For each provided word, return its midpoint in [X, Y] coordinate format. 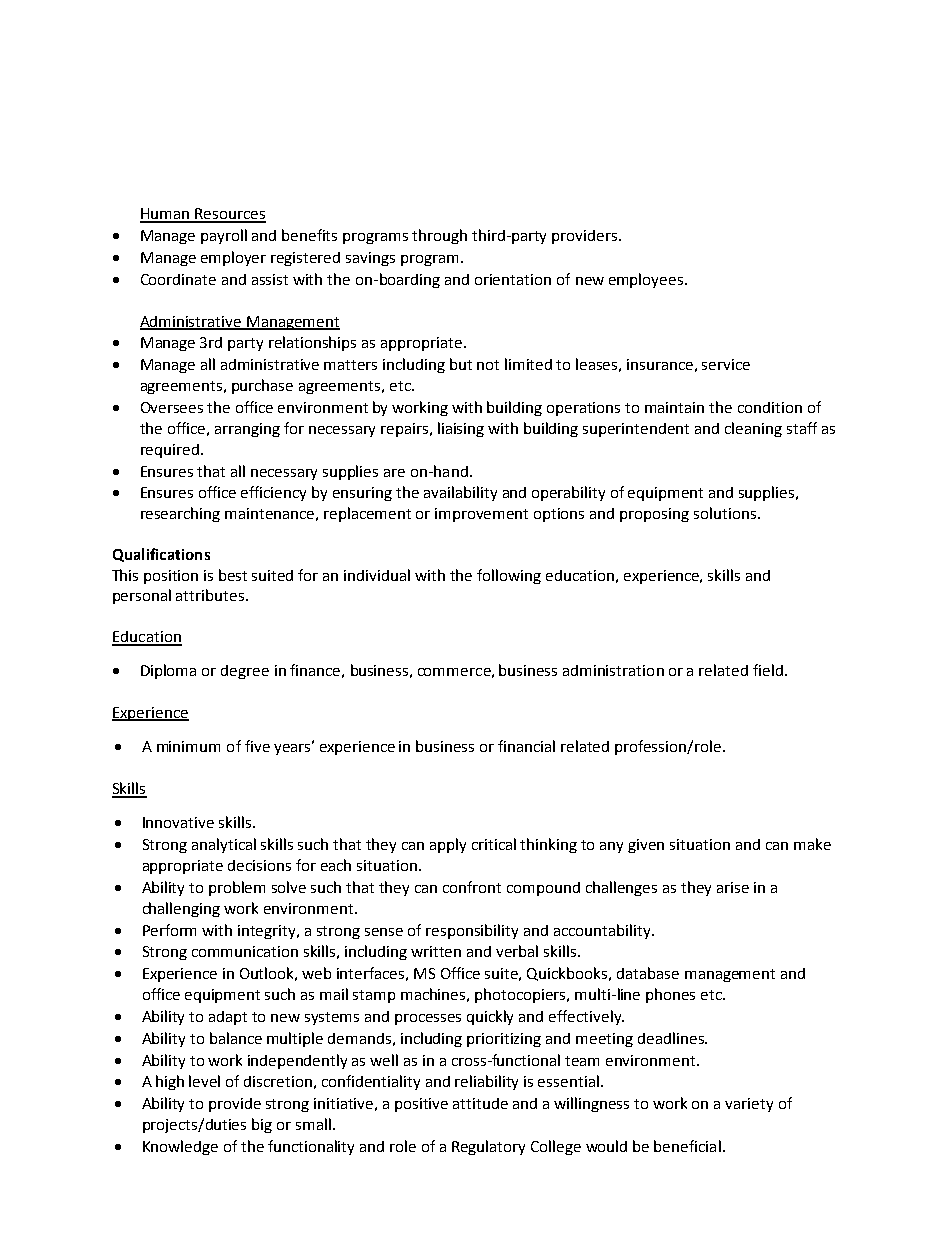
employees [647, 280]
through [439, 236]
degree [245, 672]
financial [526, 746]
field [768, 670]
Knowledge [180, 1147]
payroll [224, 236]
